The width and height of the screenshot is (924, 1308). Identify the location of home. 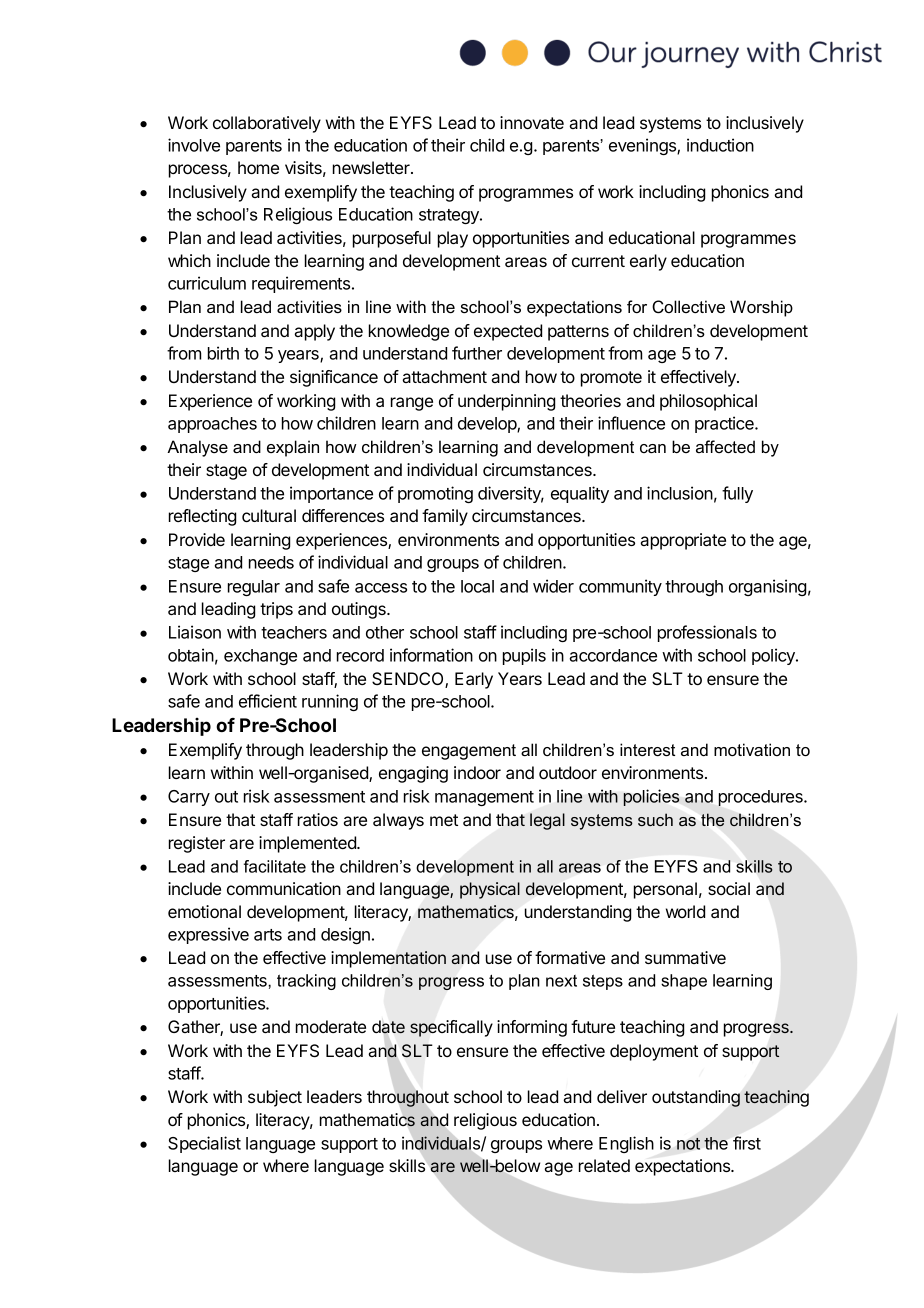
(258, 167).
